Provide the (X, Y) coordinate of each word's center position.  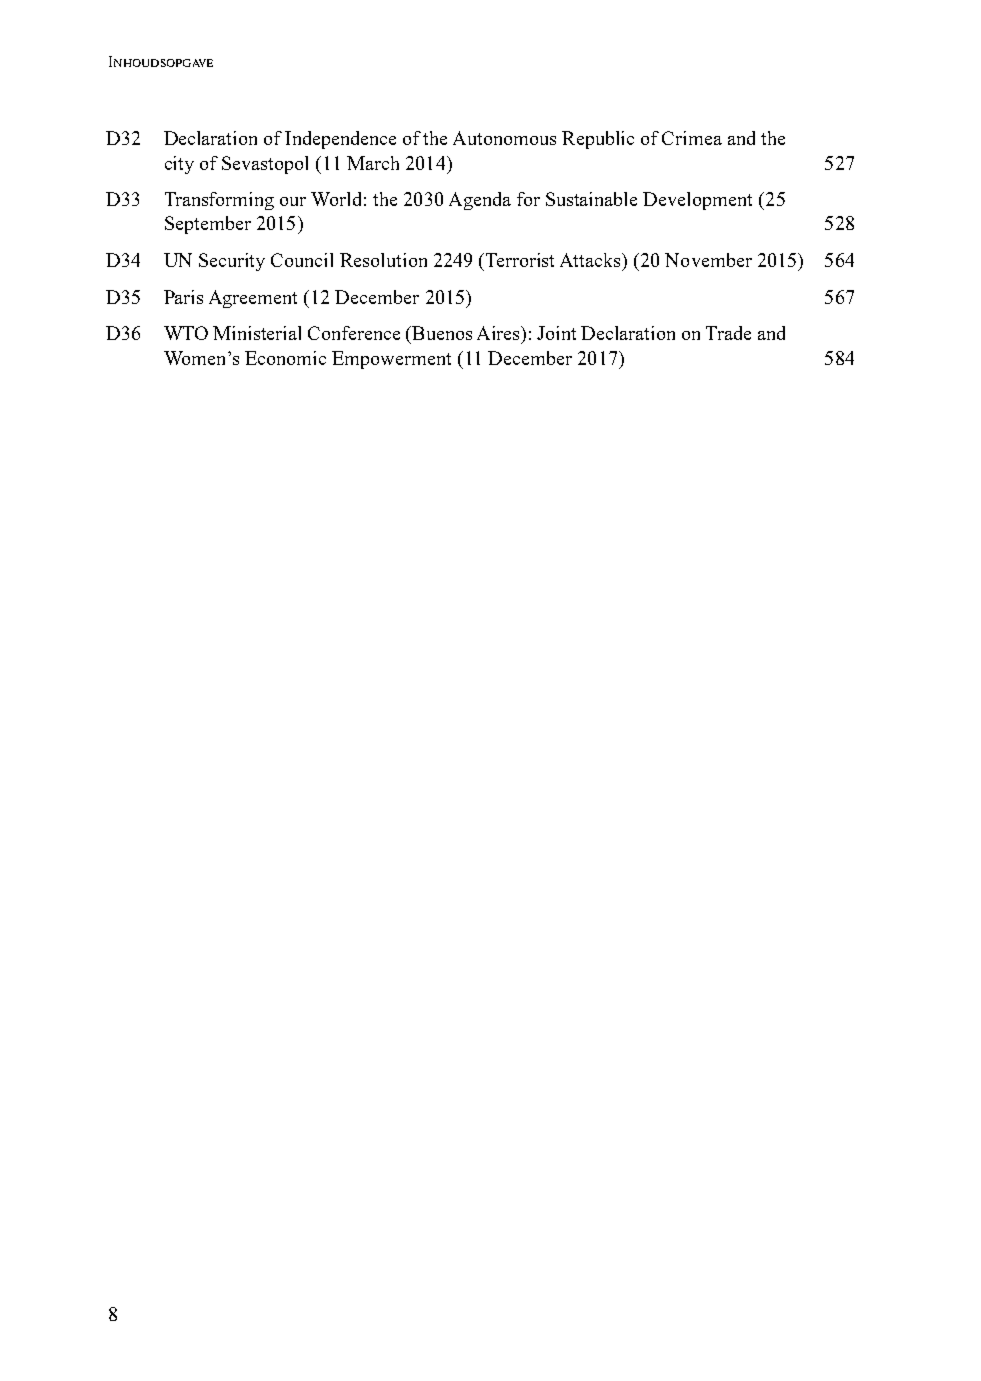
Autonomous (504, 138)
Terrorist (520, 260)
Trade (728, 333)
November (708, 260)
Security (232, 262)
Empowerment (391, 360)
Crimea (692, 138)
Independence (340, 140)
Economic (285, 358)
